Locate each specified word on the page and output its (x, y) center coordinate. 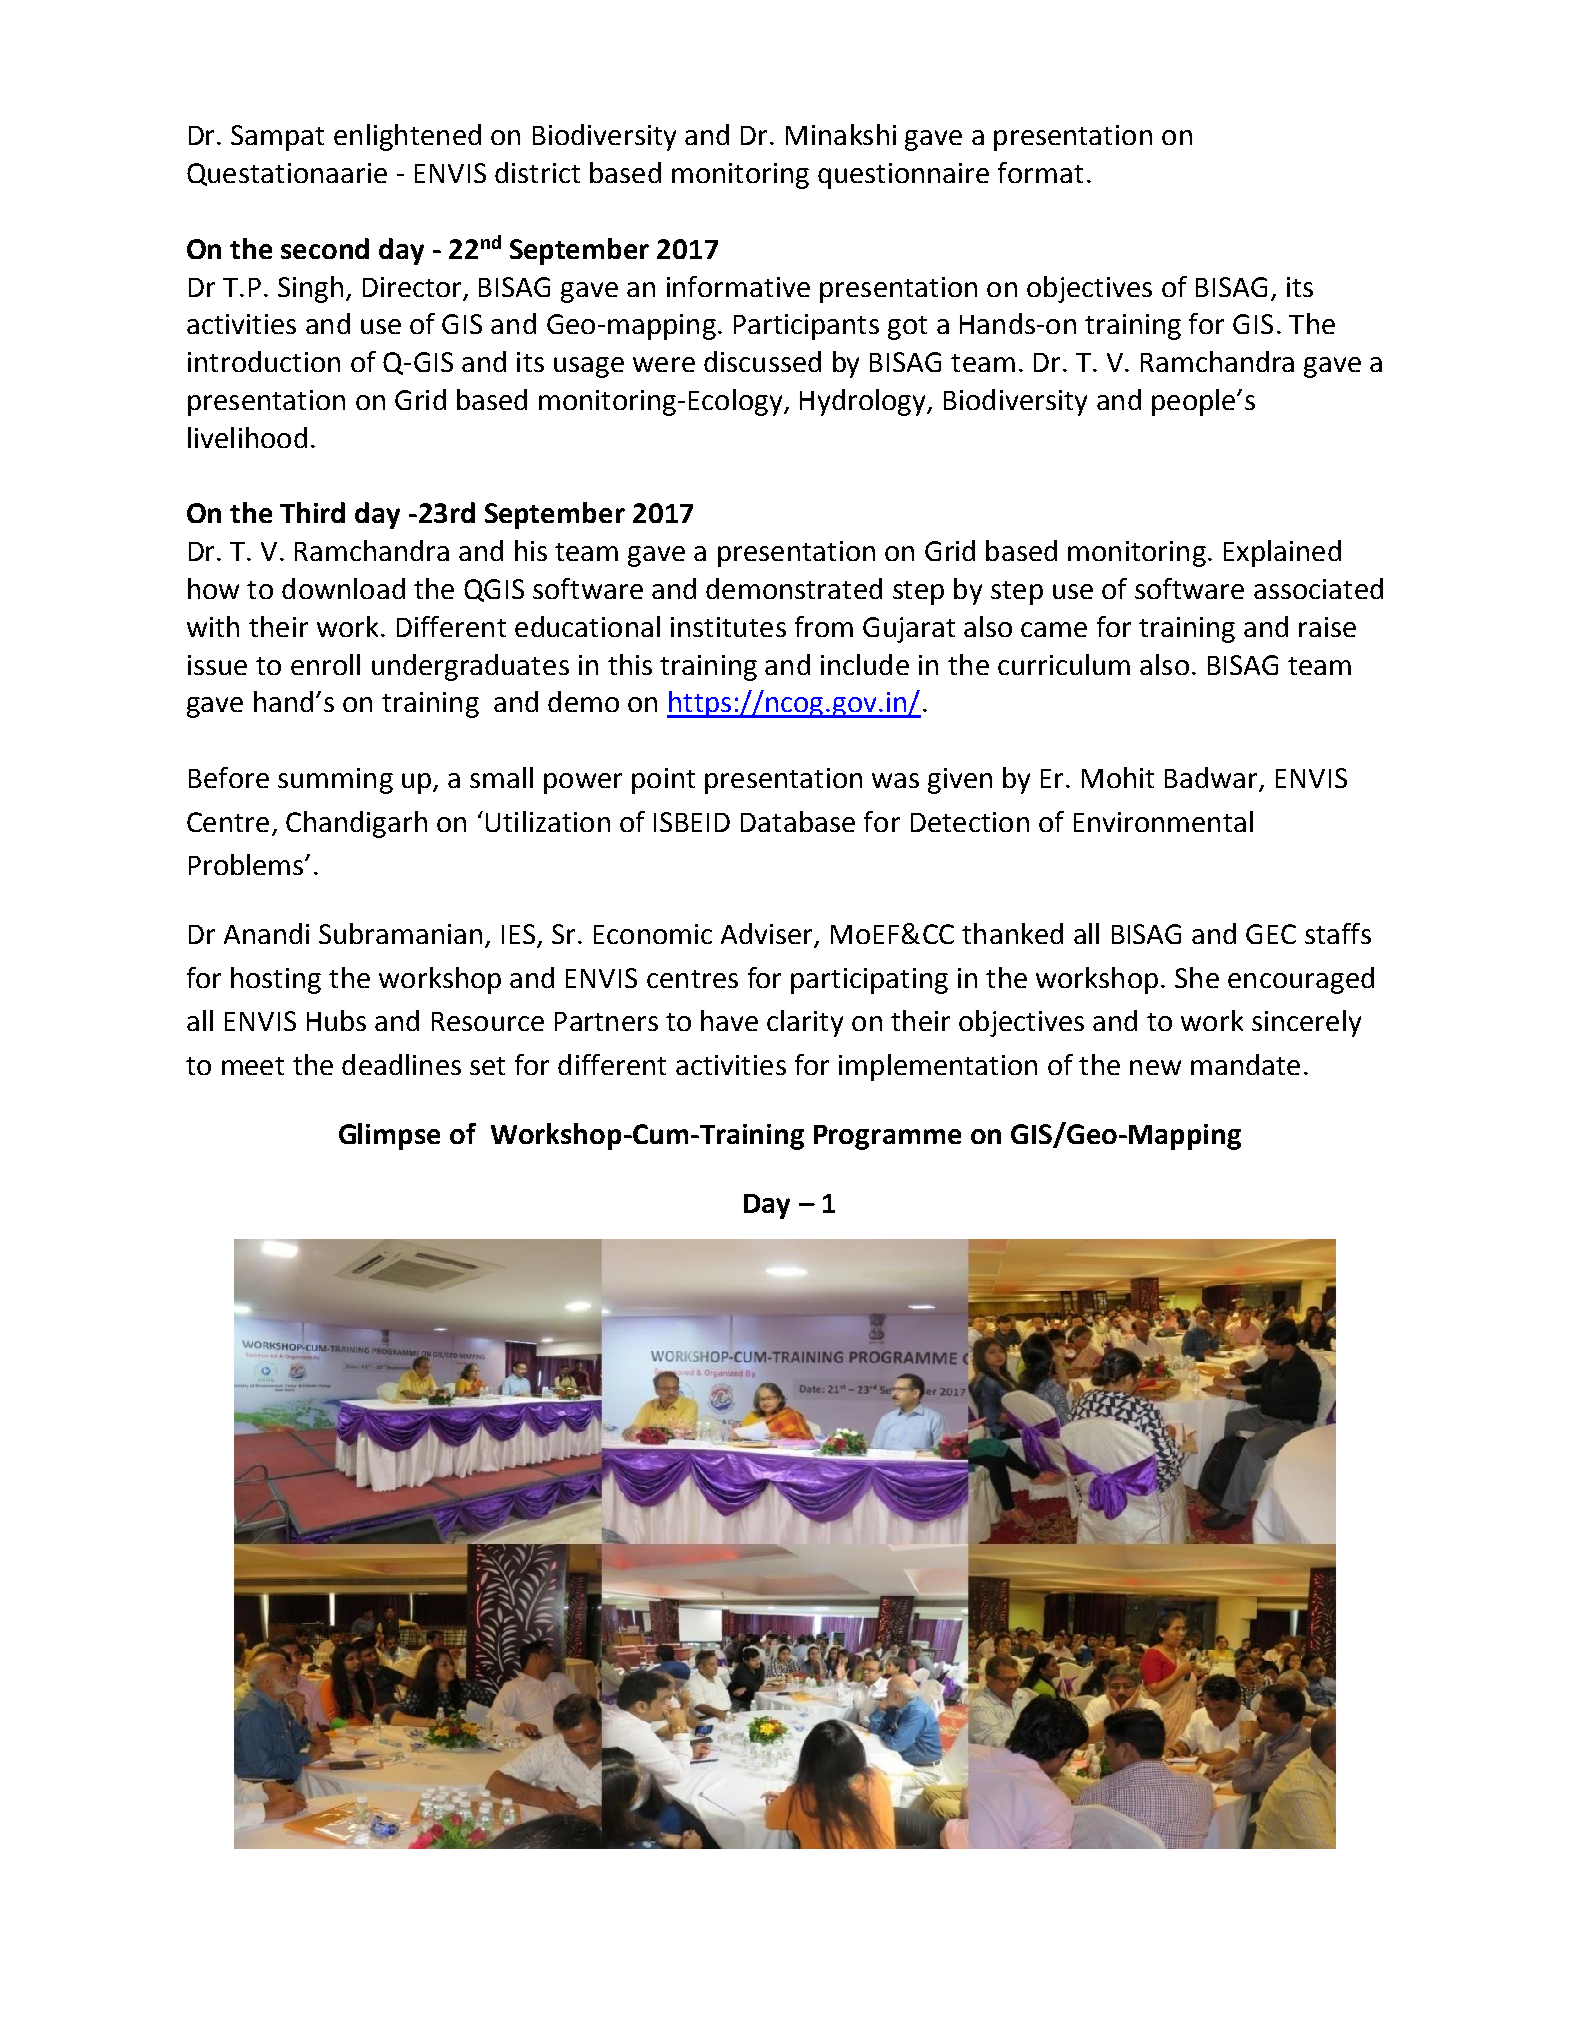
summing (335, 781)
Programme (887, 1137)
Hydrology (864, 402)
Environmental (1163, 821)
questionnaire (903, 176)
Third (312, 512)
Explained (1282, 553)
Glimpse (389, 1136)
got (907, 328)
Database (798, 821)
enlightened (407, 137)
